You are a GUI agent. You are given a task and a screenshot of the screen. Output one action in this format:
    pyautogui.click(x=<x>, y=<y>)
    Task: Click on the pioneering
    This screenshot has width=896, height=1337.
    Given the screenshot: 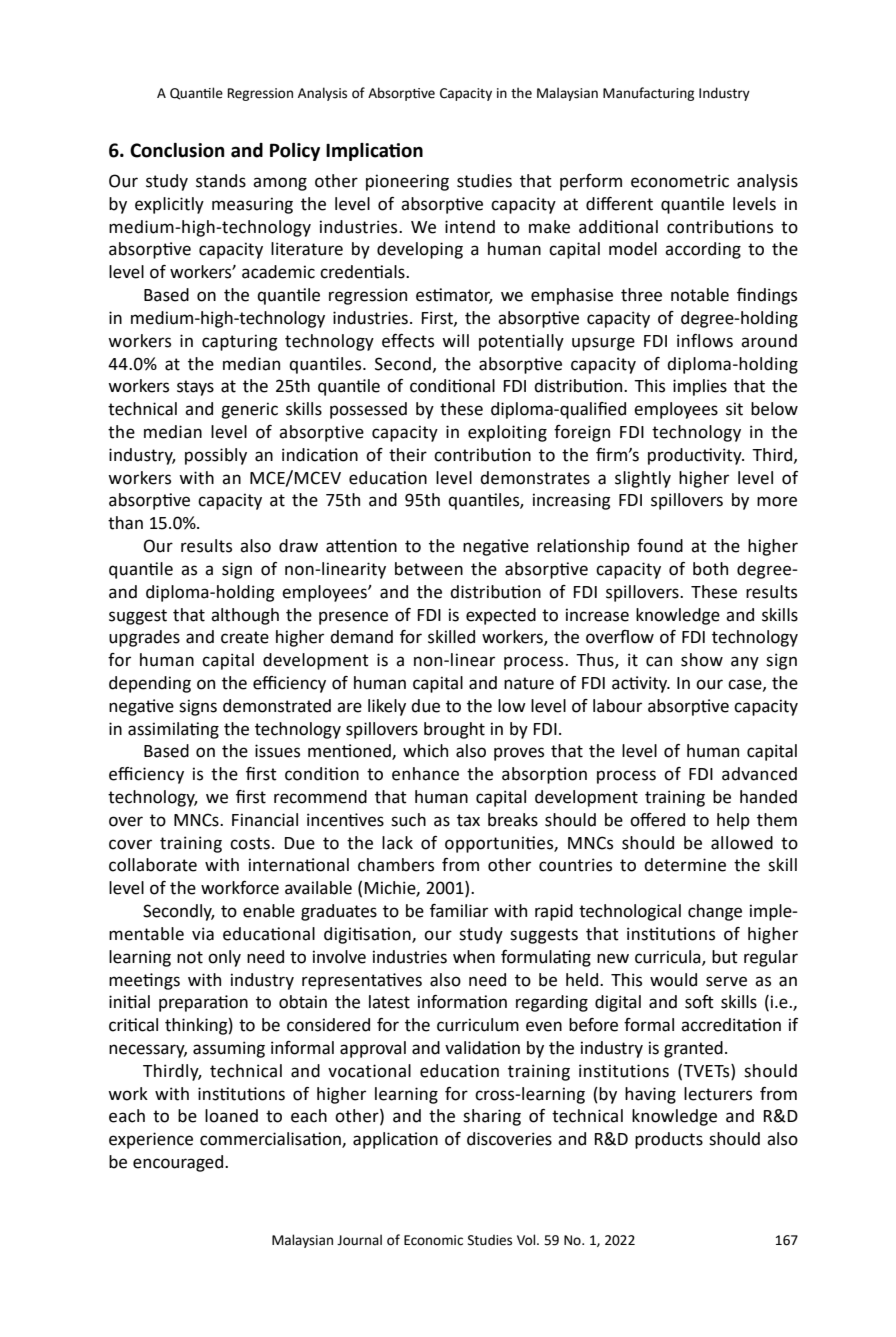 What is the action you would take?
    pyautogui.click(x=407, y=182)
